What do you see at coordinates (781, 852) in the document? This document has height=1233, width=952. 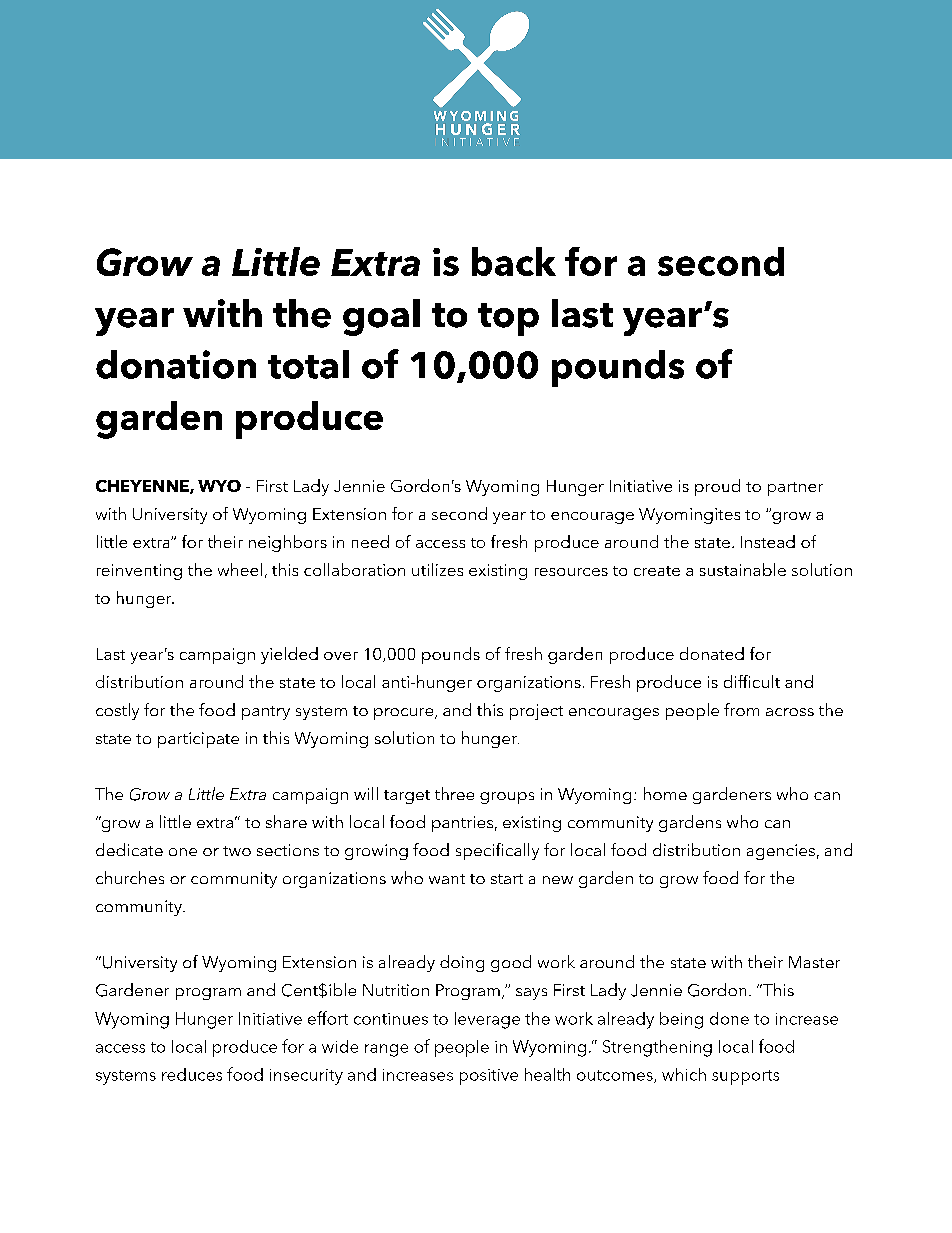 I see `agencies` at bounding box center [781, 852].
